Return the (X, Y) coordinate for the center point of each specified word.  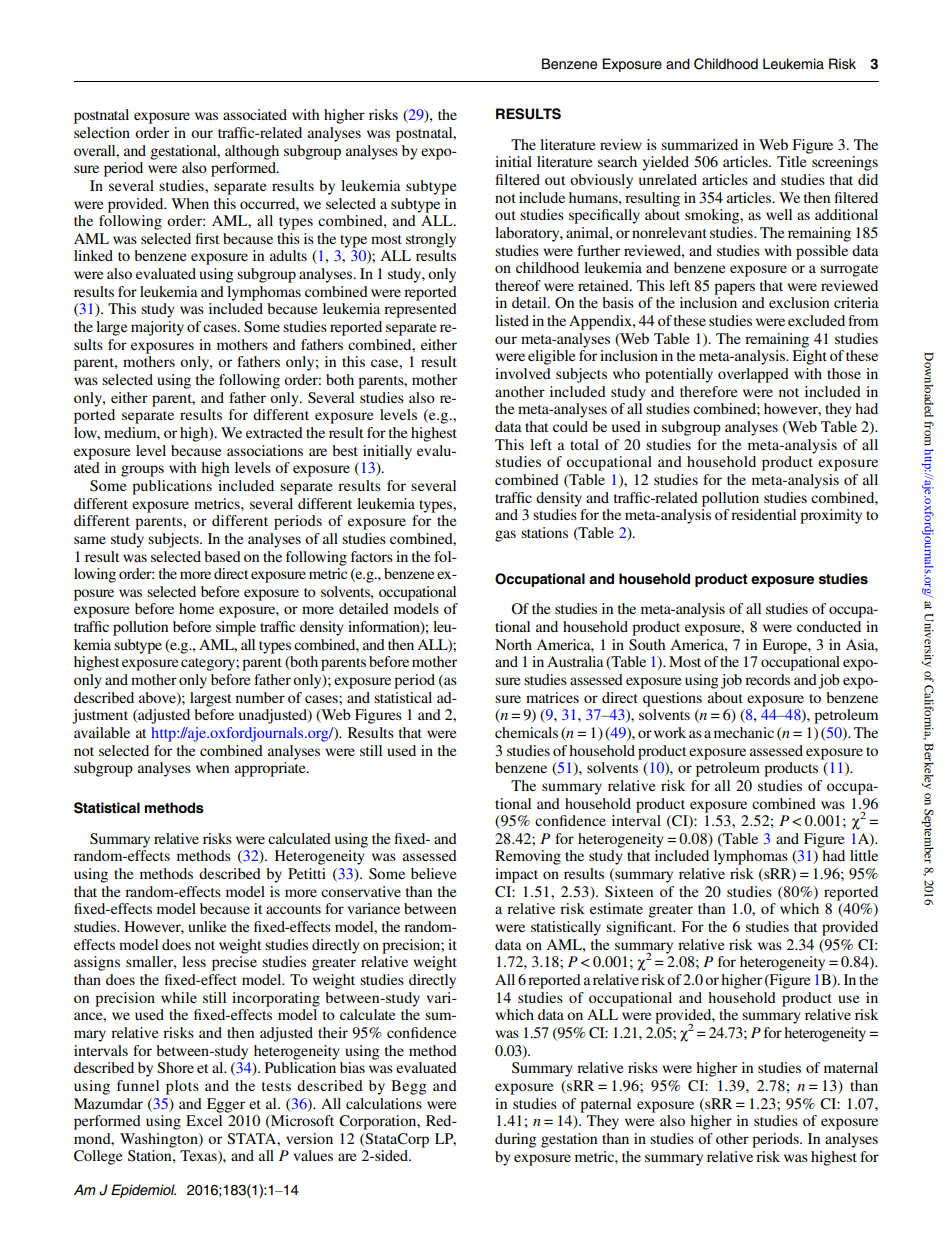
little (864, 855)
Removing (528, 857)
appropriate (271, 769)
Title (791, 161)
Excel (204, 1120)
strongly (431, 240)
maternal (851, 1067)
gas (505, 536)
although (252, 152)
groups (142, 471)
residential (763, 514)
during (515, 1140)
